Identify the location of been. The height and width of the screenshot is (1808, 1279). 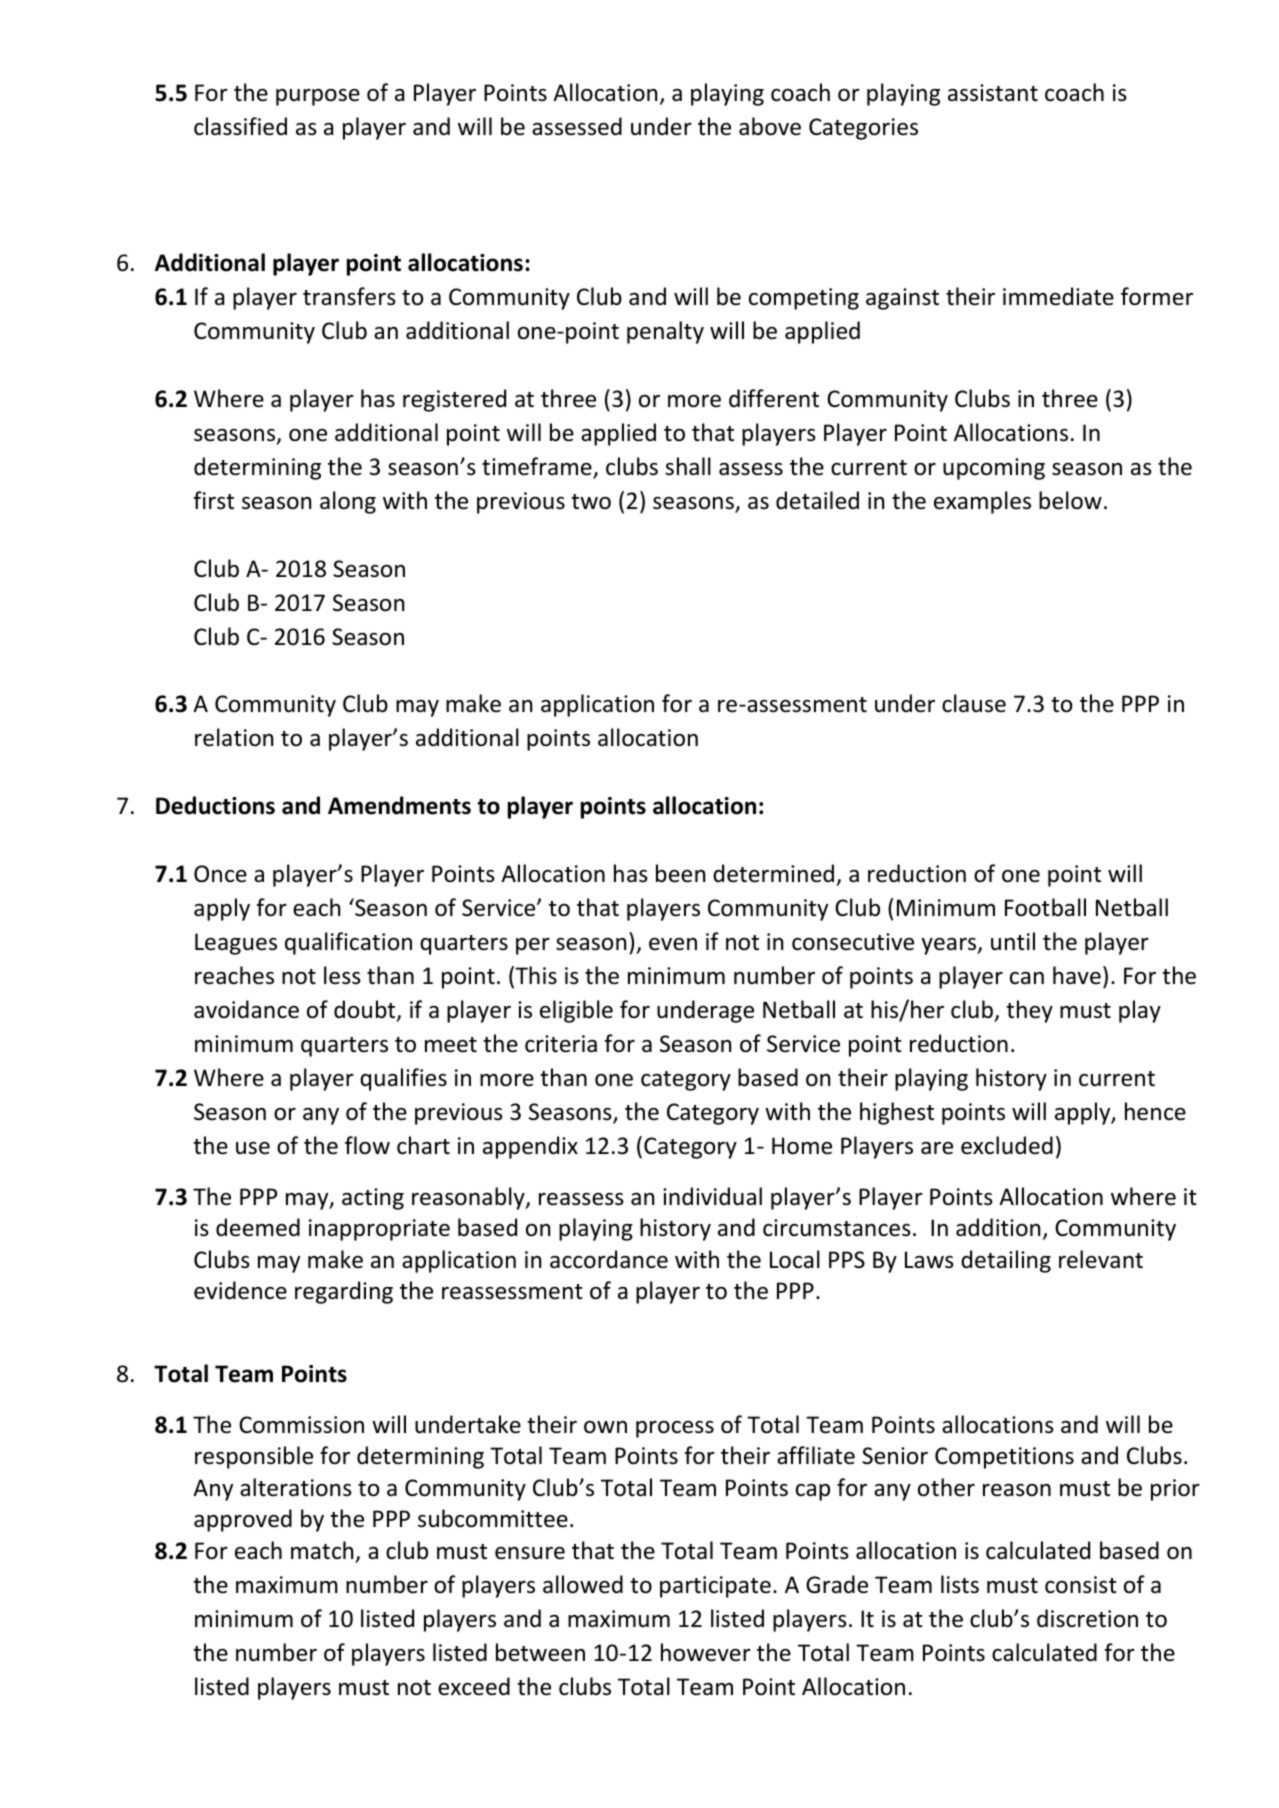
(680, 873).
